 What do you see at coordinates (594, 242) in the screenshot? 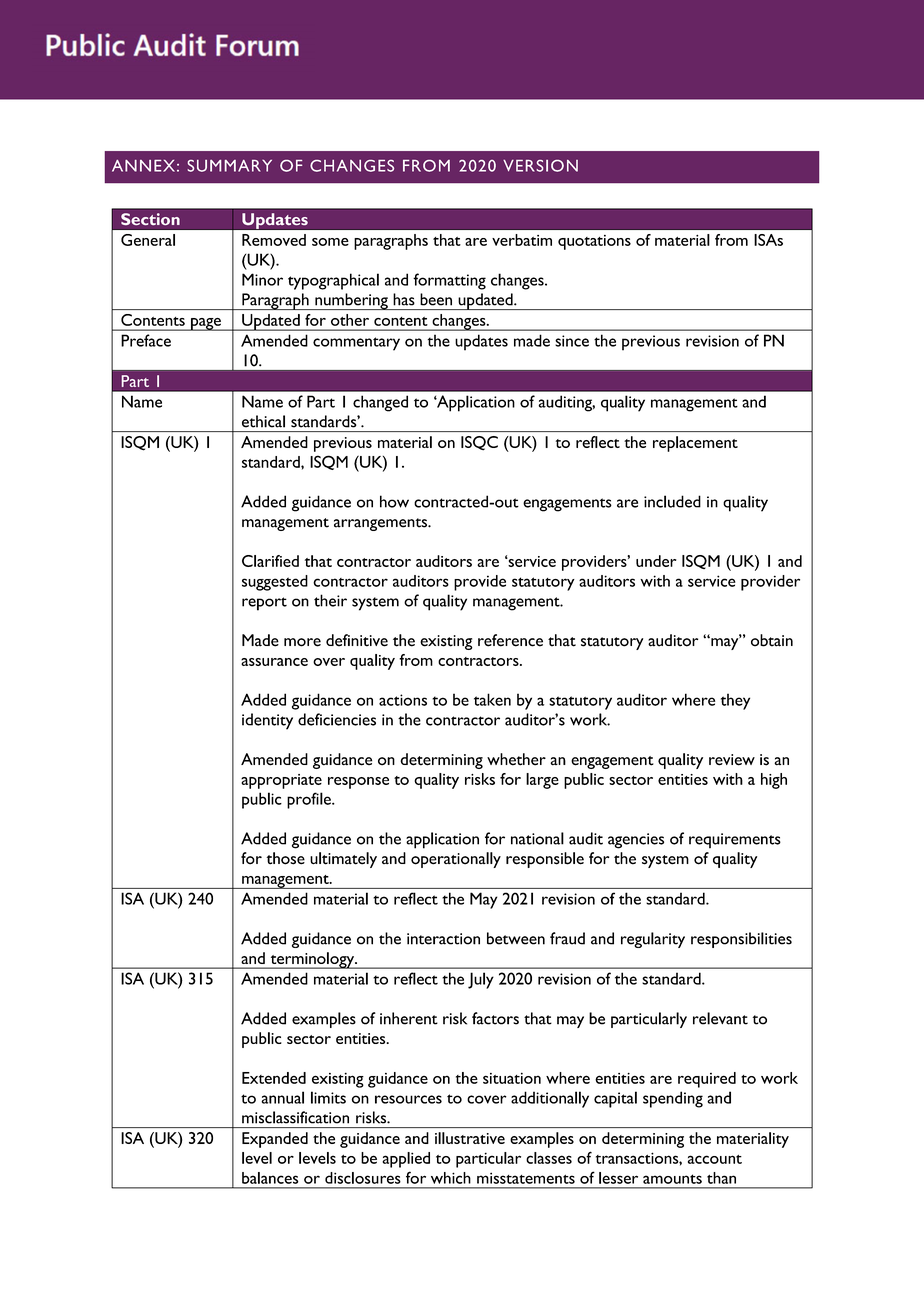
I see `quotations` at bounding box center [594, 242].
